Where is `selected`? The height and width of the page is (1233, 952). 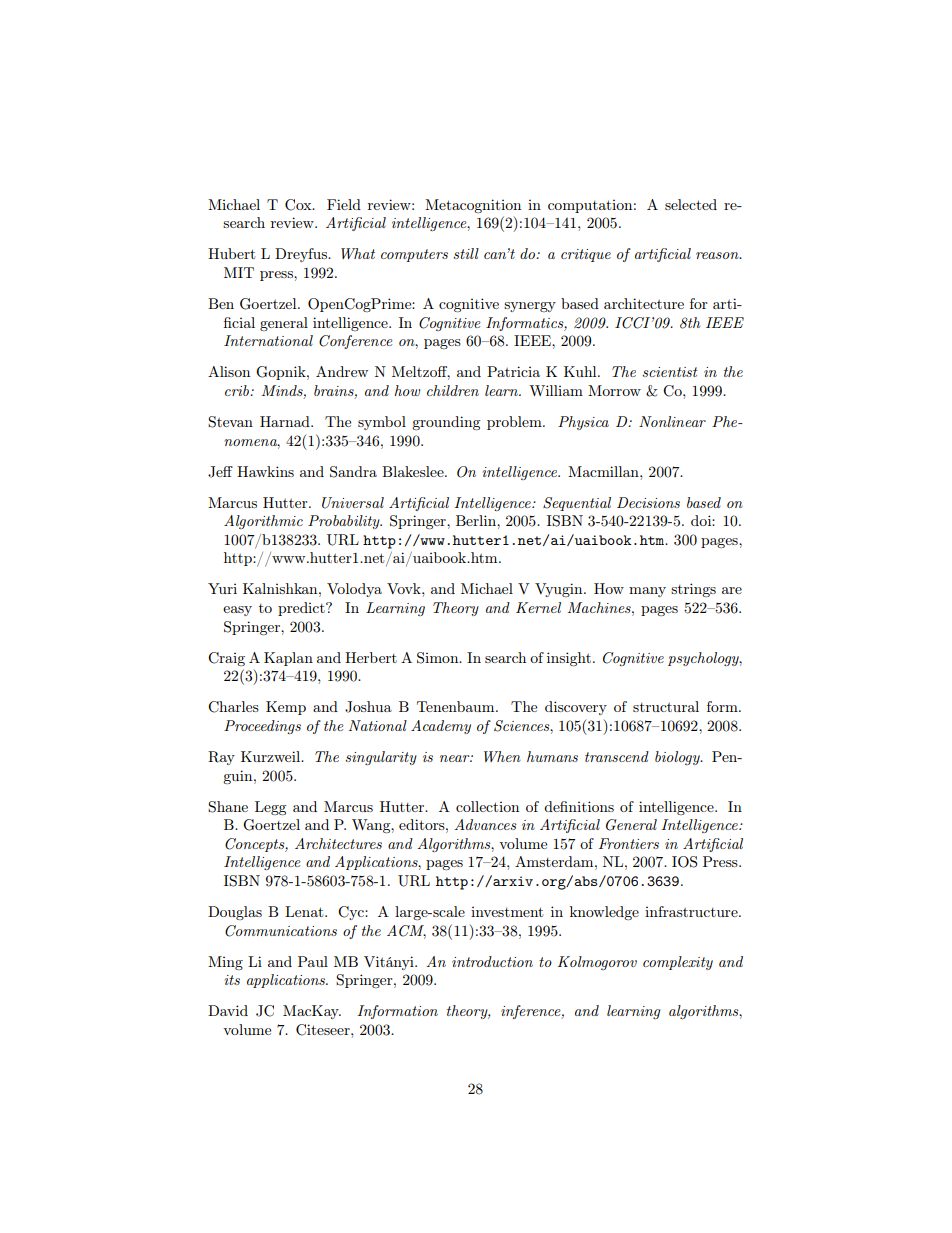 selected is located at coordinates (691, 204).
